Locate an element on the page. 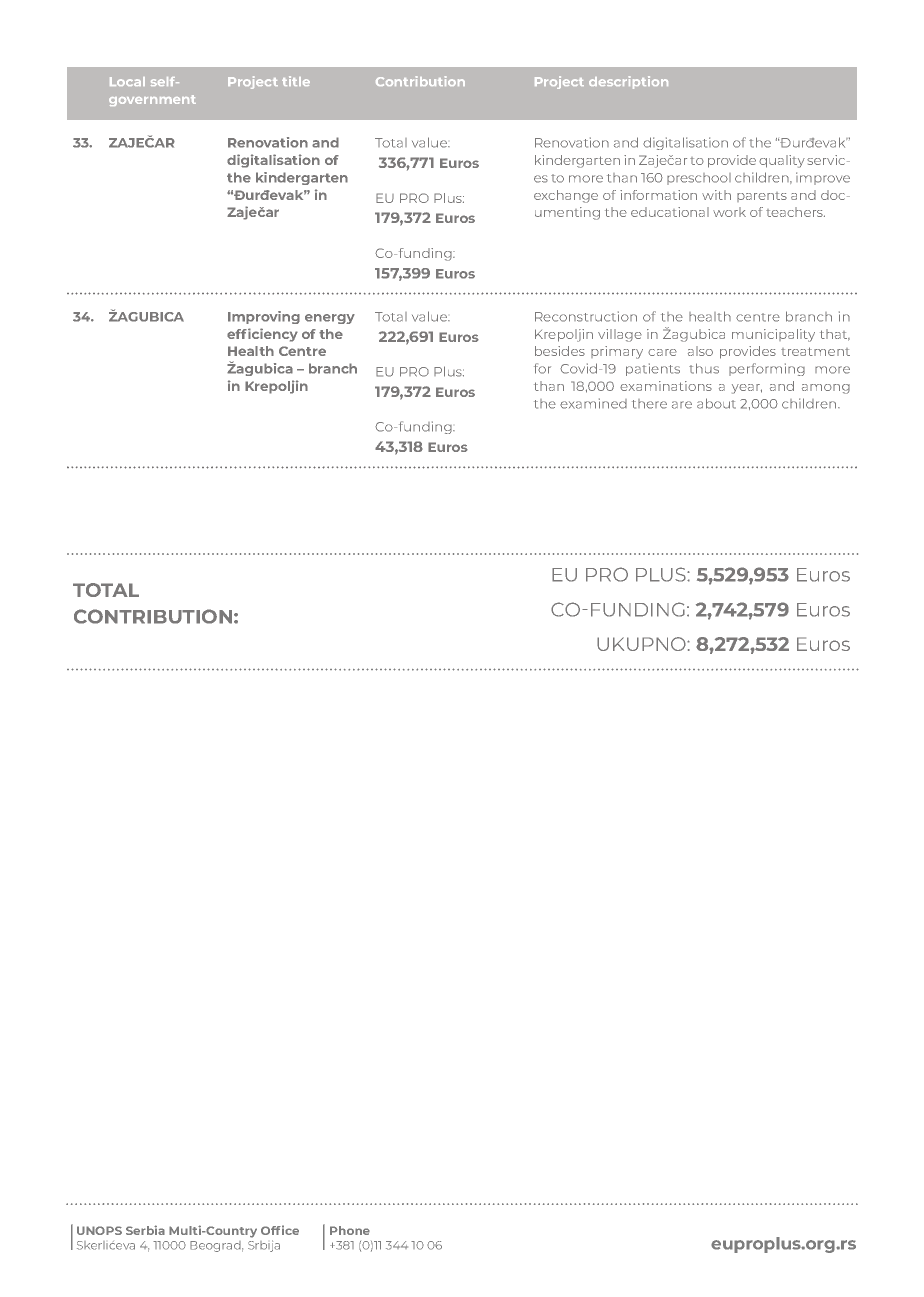  Serbia is located at coordinates (145, 1230).
